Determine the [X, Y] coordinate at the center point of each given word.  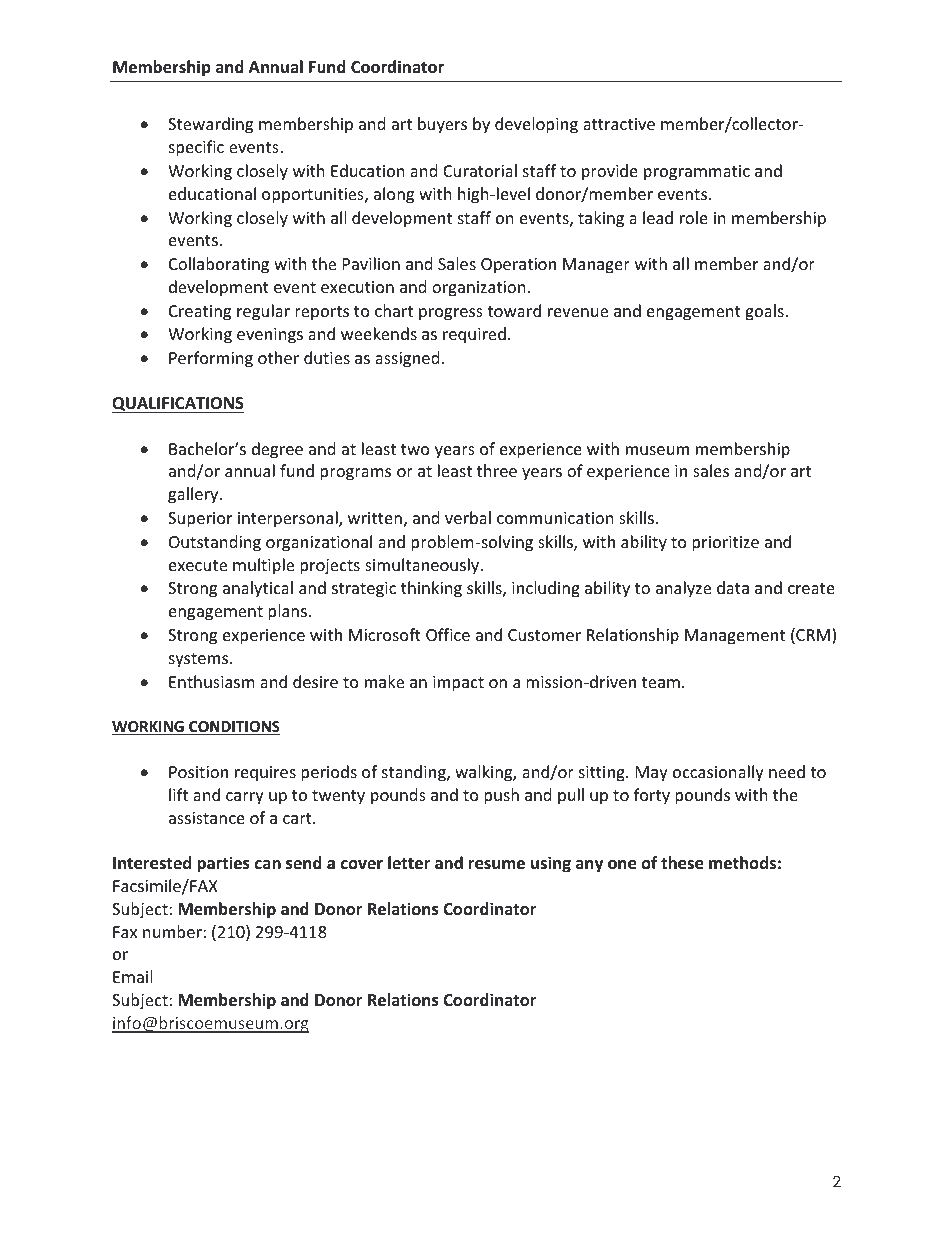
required [474, 335]
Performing [211, 359]
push [501, 796]
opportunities [314, 196]
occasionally [718, 773]
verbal [468, 517]
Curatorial [480, 170]
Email [132, 976]
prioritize [725, 544]
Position [198, 772]
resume [497, 865]
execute [198, 565]
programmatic [697, 173]
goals [765, 312]
